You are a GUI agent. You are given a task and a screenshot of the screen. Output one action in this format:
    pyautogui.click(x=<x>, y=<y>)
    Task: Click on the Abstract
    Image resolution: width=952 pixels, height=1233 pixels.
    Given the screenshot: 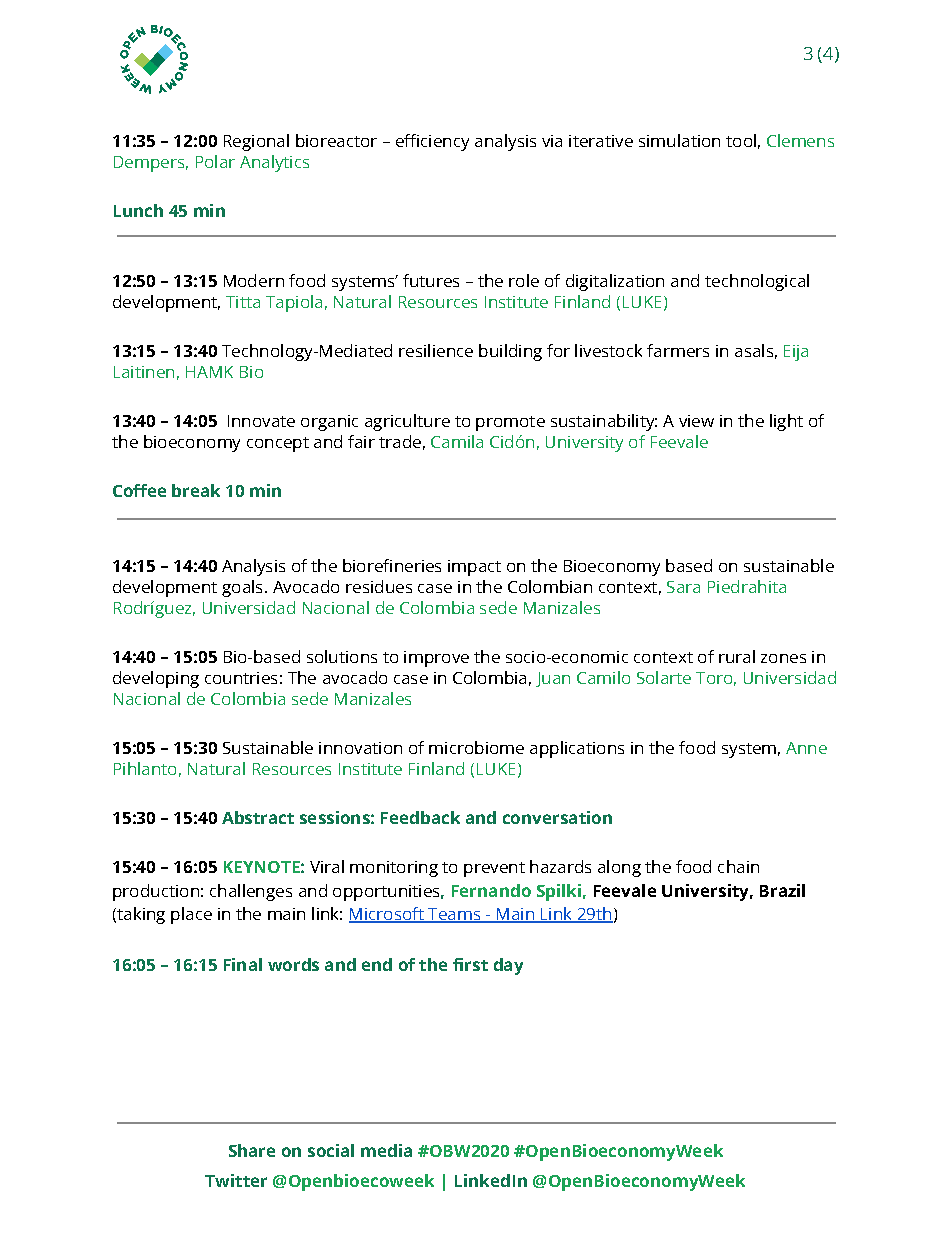 What is the action you would take?
    pyautogui.click(x=258, y=817)
